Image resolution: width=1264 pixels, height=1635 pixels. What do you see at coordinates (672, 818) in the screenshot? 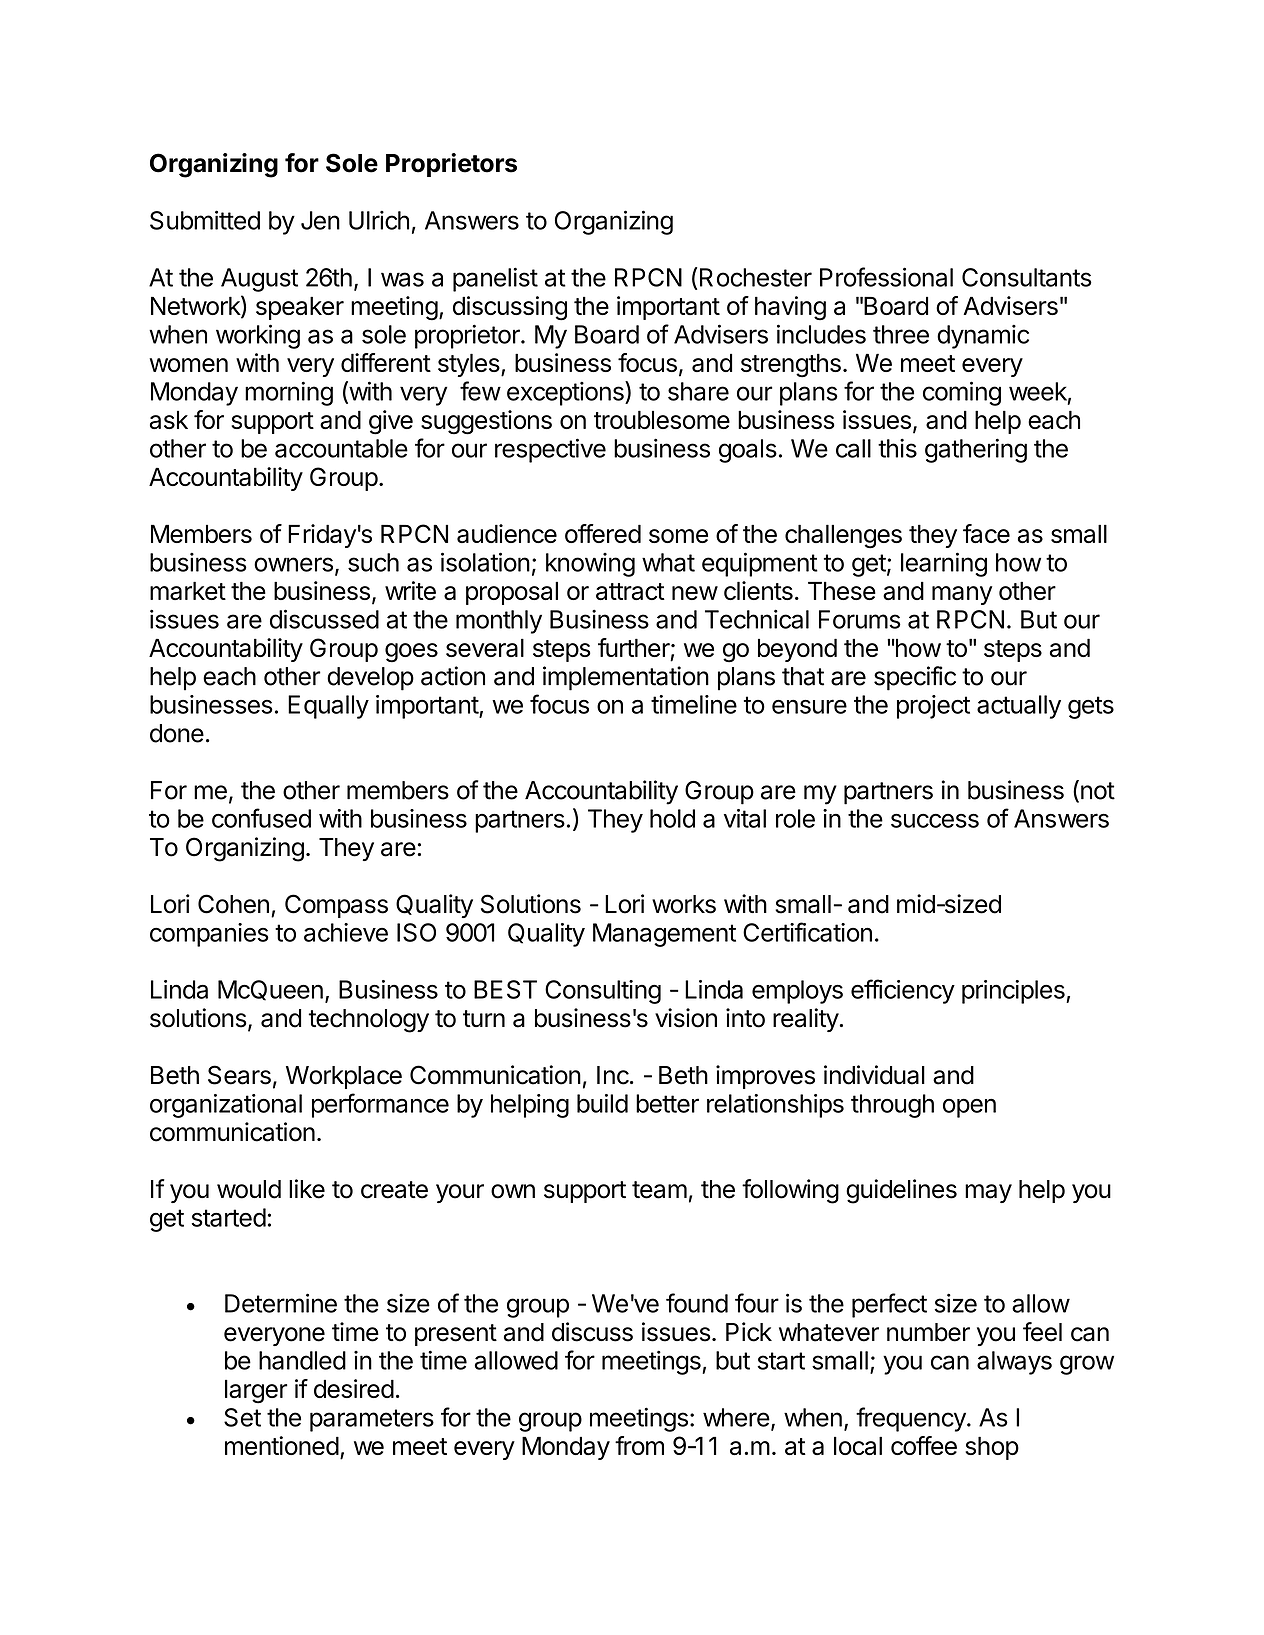
I see `hold` at bounding box center [672, 818].
